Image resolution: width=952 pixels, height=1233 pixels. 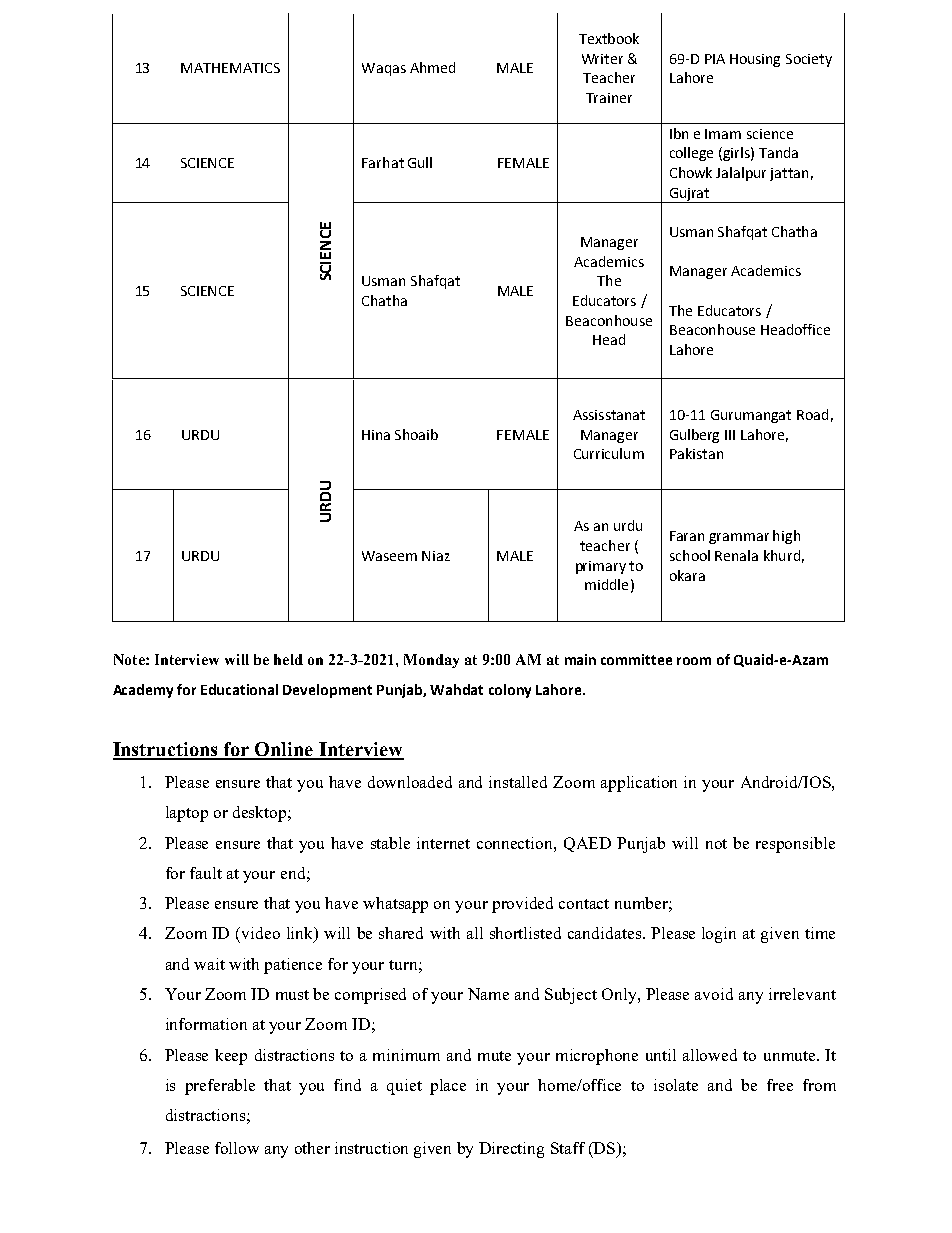 I want to click on Ahmed, so click(x=432, y=67).
